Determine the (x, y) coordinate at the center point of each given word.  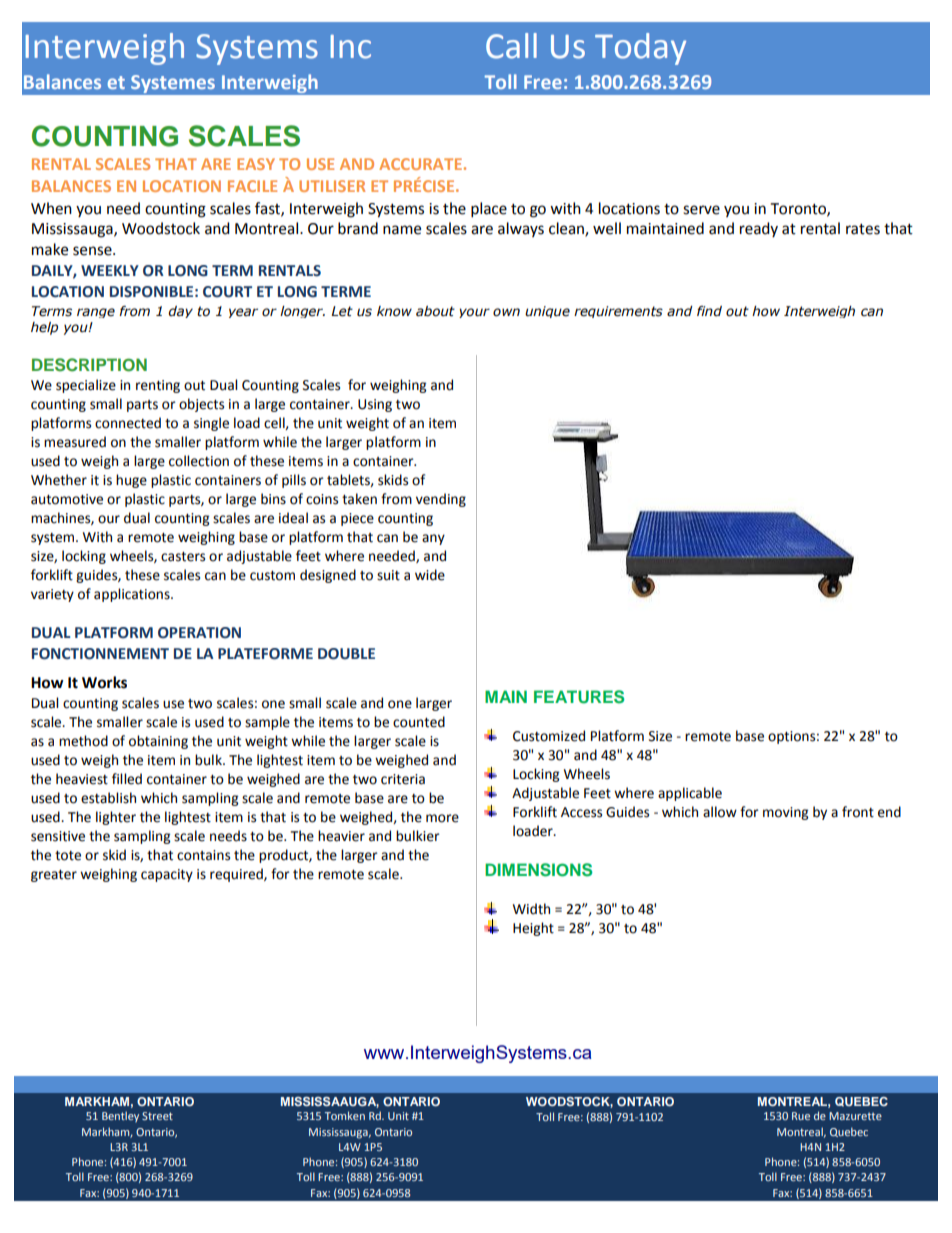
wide (430, 575)
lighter (116, 818)
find (709, 311)
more (442, 818)
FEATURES (579, 697)
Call (511, 46)
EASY (256, 164)
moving (785, 813)
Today (640, 49)
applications (133, 595)
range (96, 313)
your (474, 313)
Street (157, 1116)
